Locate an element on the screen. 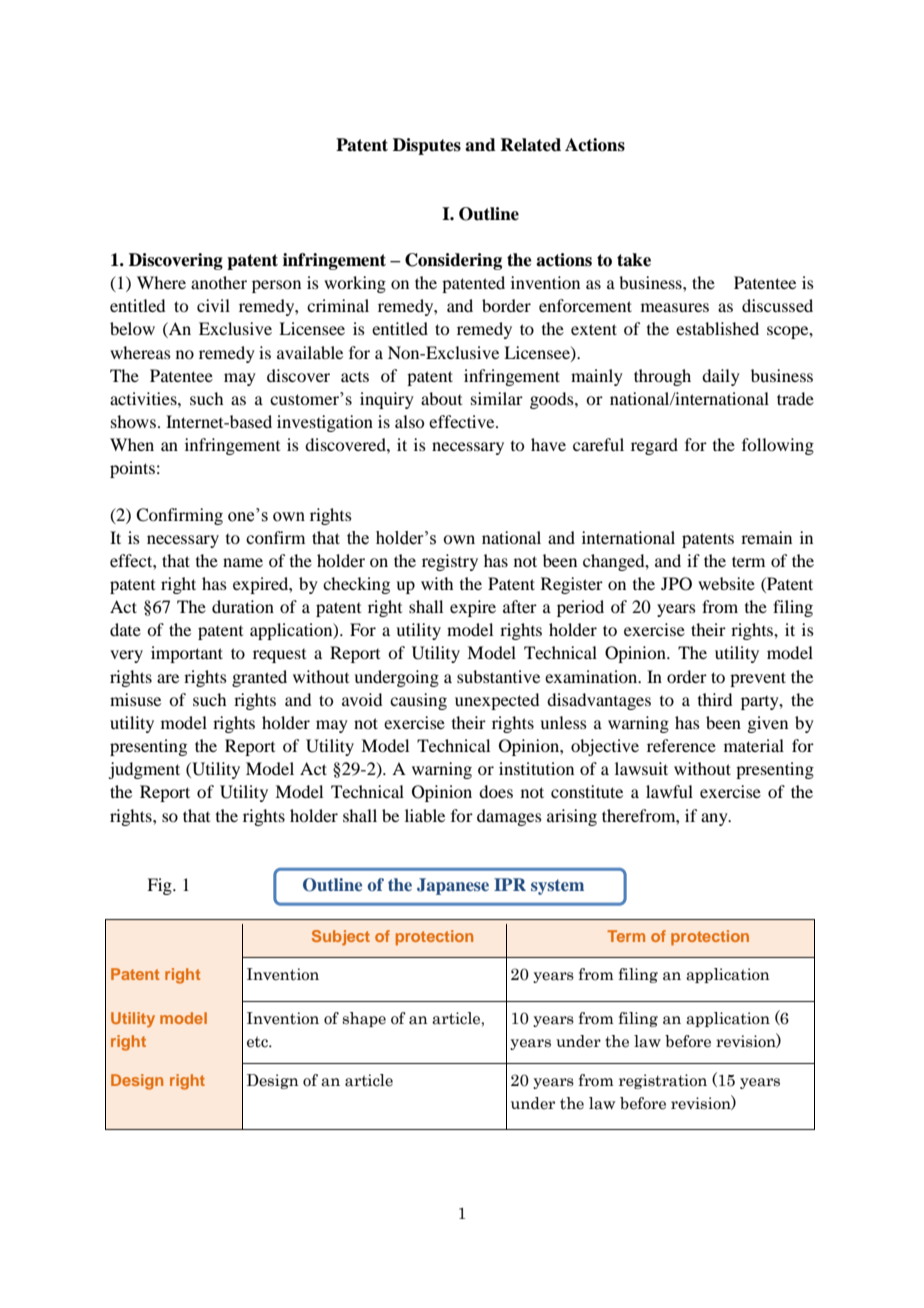 This screenshot has width=924, height=1308. about is located at coordinates (441, 398).
